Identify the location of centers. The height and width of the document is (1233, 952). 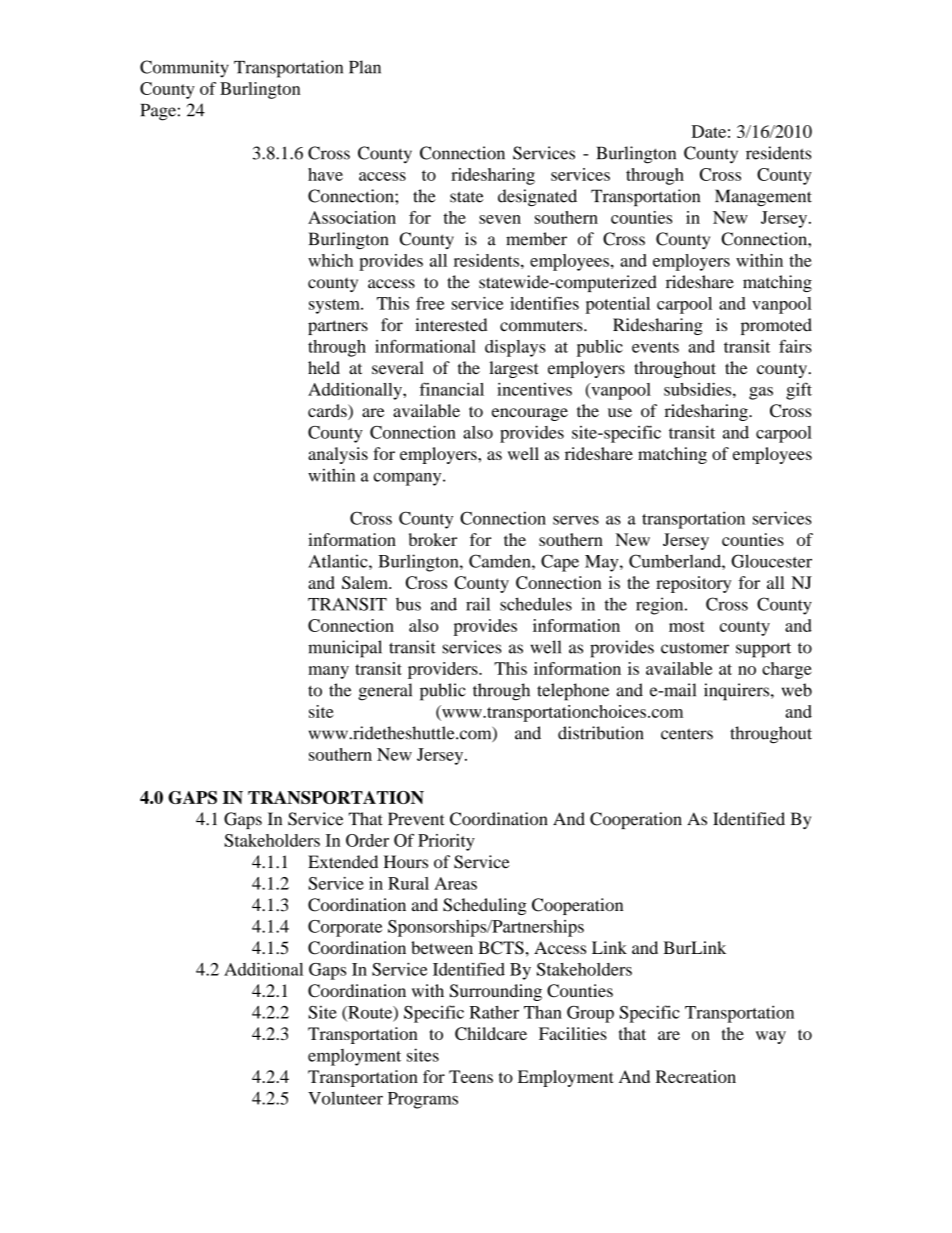
(687, 734).
